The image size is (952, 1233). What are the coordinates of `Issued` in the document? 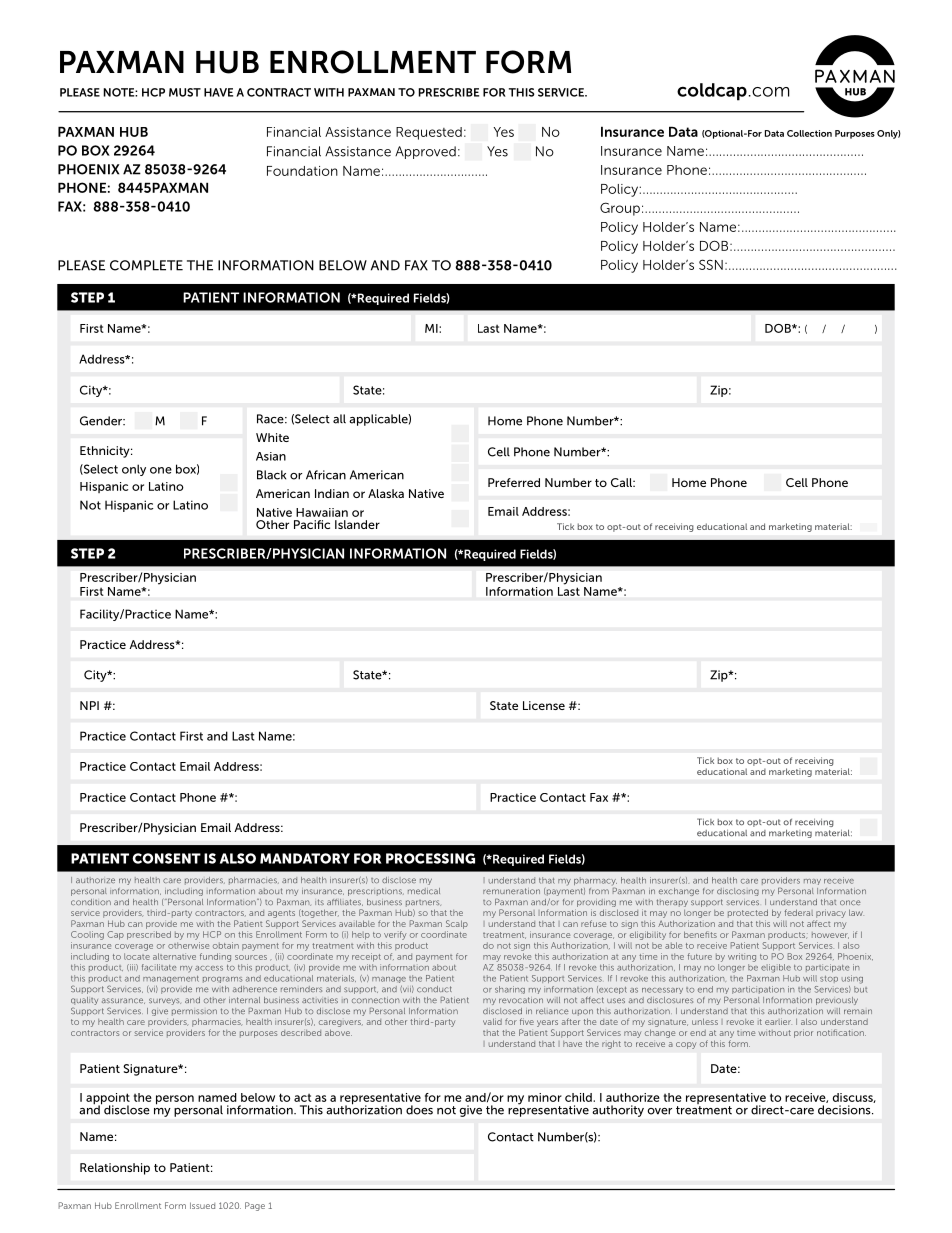 It's located at (202, 1205).
